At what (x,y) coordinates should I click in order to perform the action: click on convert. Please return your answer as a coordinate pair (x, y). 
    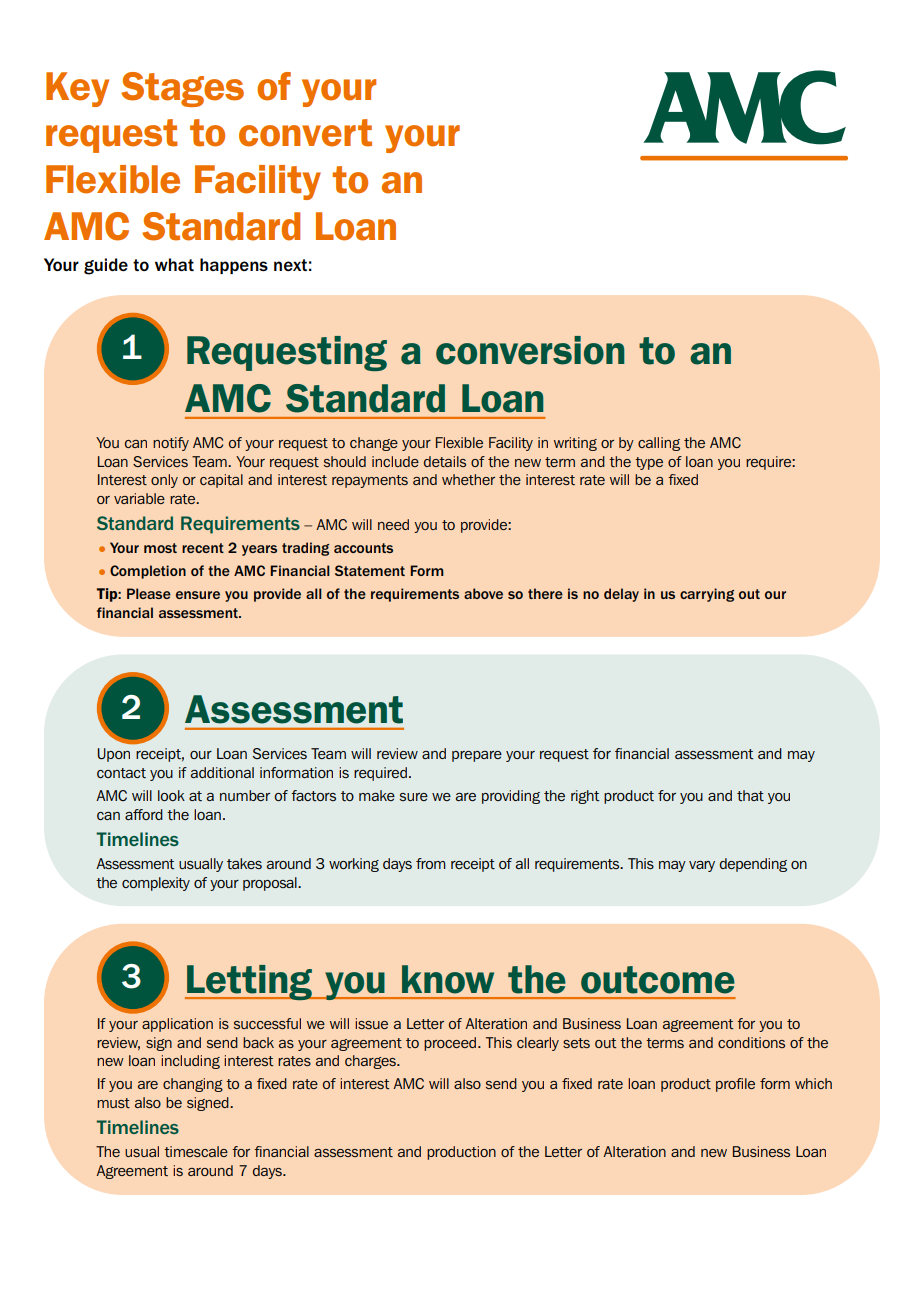
    Looking at the image, I should click on (305, 133).
